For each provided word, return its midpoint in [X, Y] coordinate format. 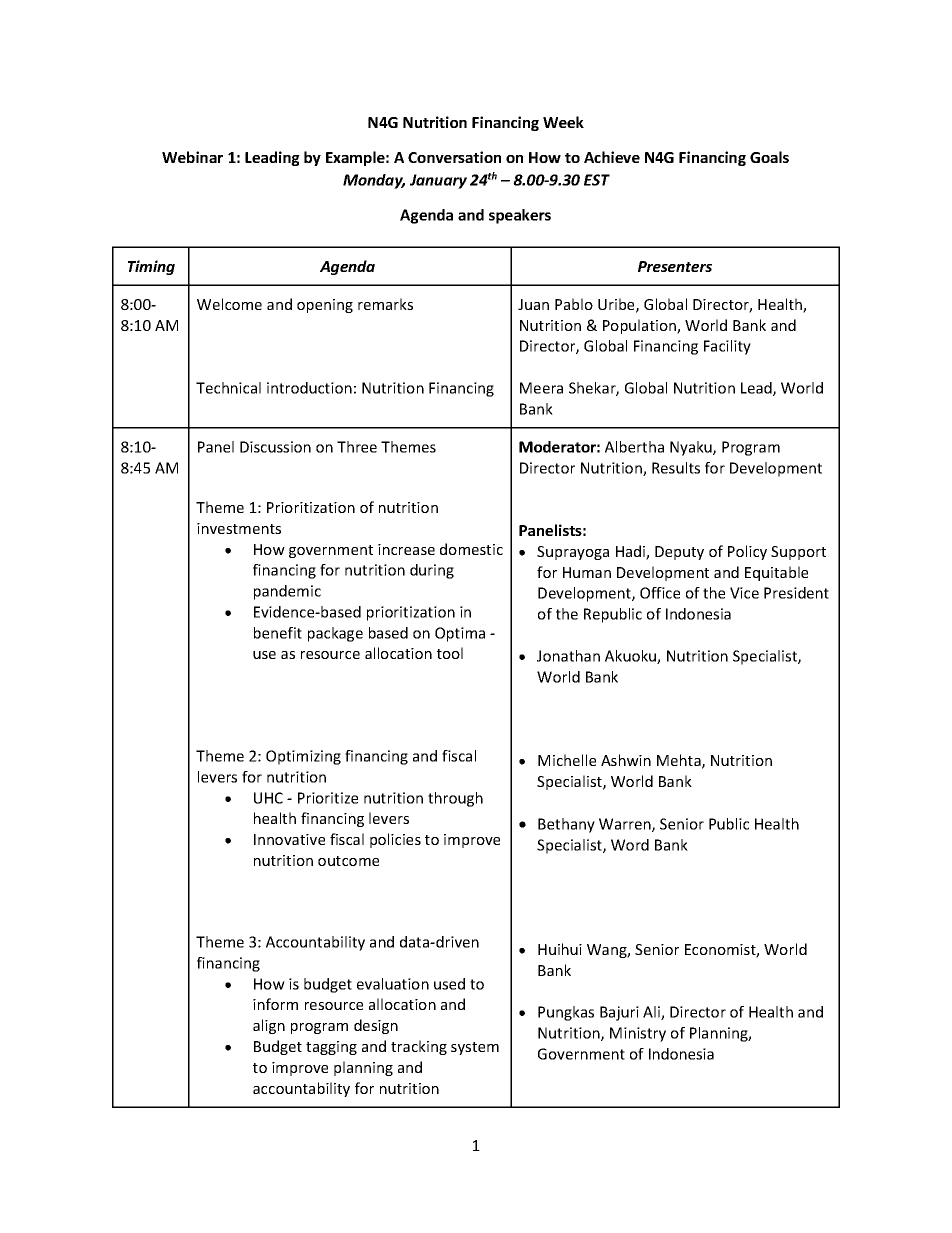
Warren [626, 825]
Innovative [289, 839]
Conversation [454, 157]
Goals [769, 157]
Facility [727, 347]
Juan [533, 304]
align [269, 1026]
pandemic [287, 592]
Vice [744, 593]
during [432, 571]
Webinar [192, 157]
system [475, 1048]
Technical [228, 388]
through [455, 799]
